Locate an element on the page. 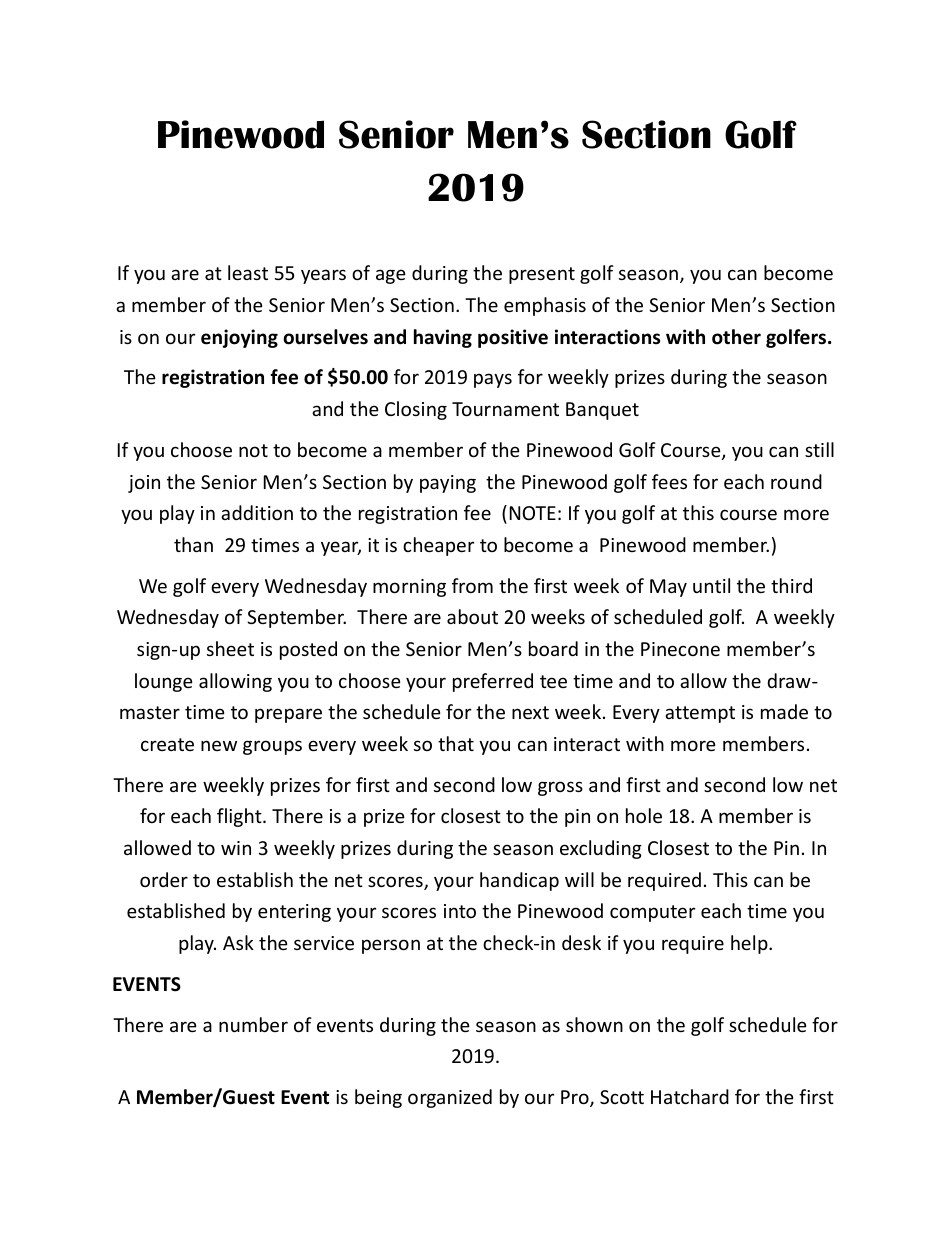  emphasis is located at coordinates (545, 306).
